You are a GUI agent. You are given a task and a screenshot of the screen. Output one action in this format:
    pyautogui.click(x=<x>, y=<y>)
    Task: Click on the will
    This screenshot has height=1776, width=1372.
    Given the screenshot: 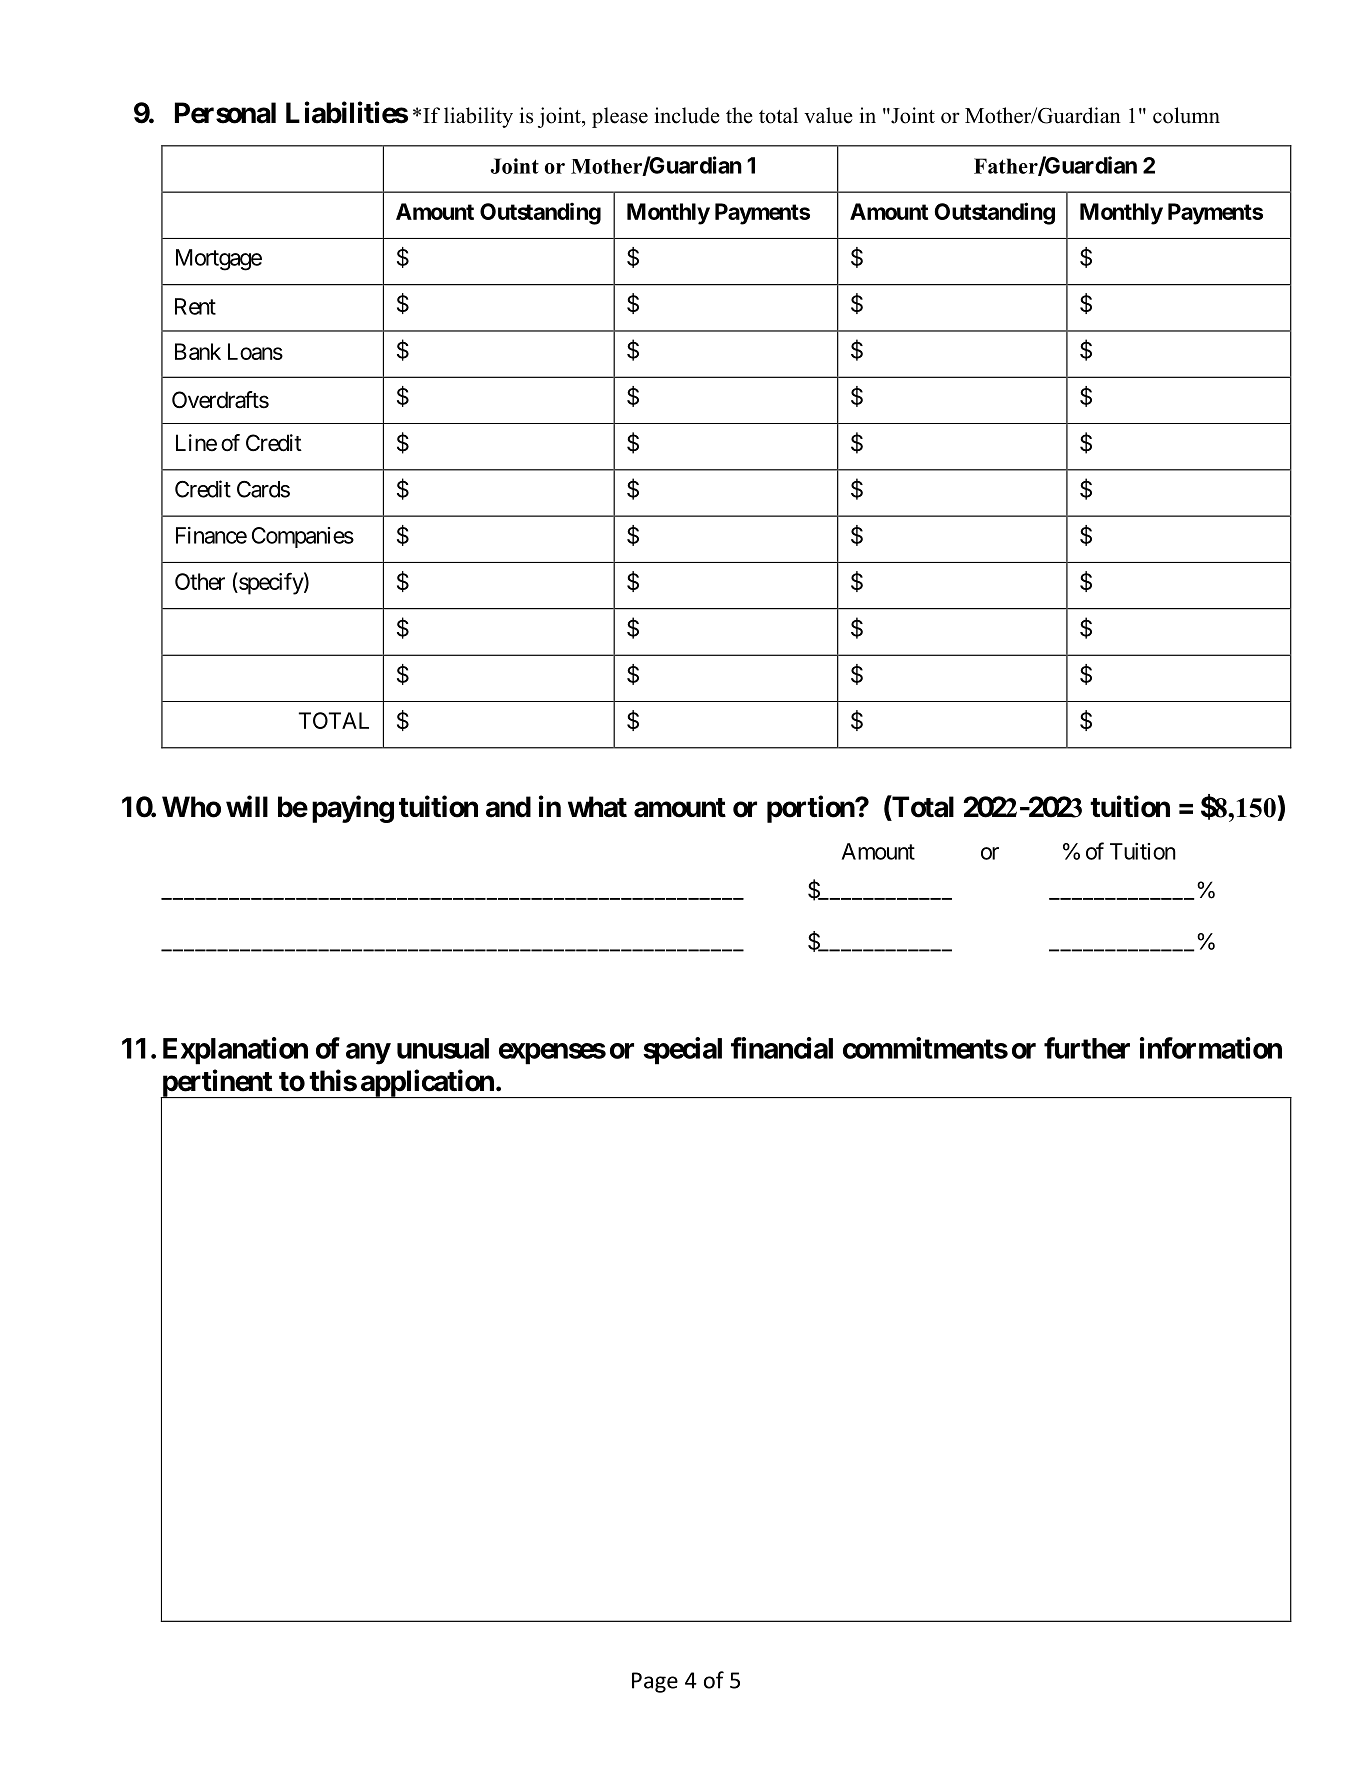 What is the action you would take?
    pyautogui.click(x=247, y=806)
